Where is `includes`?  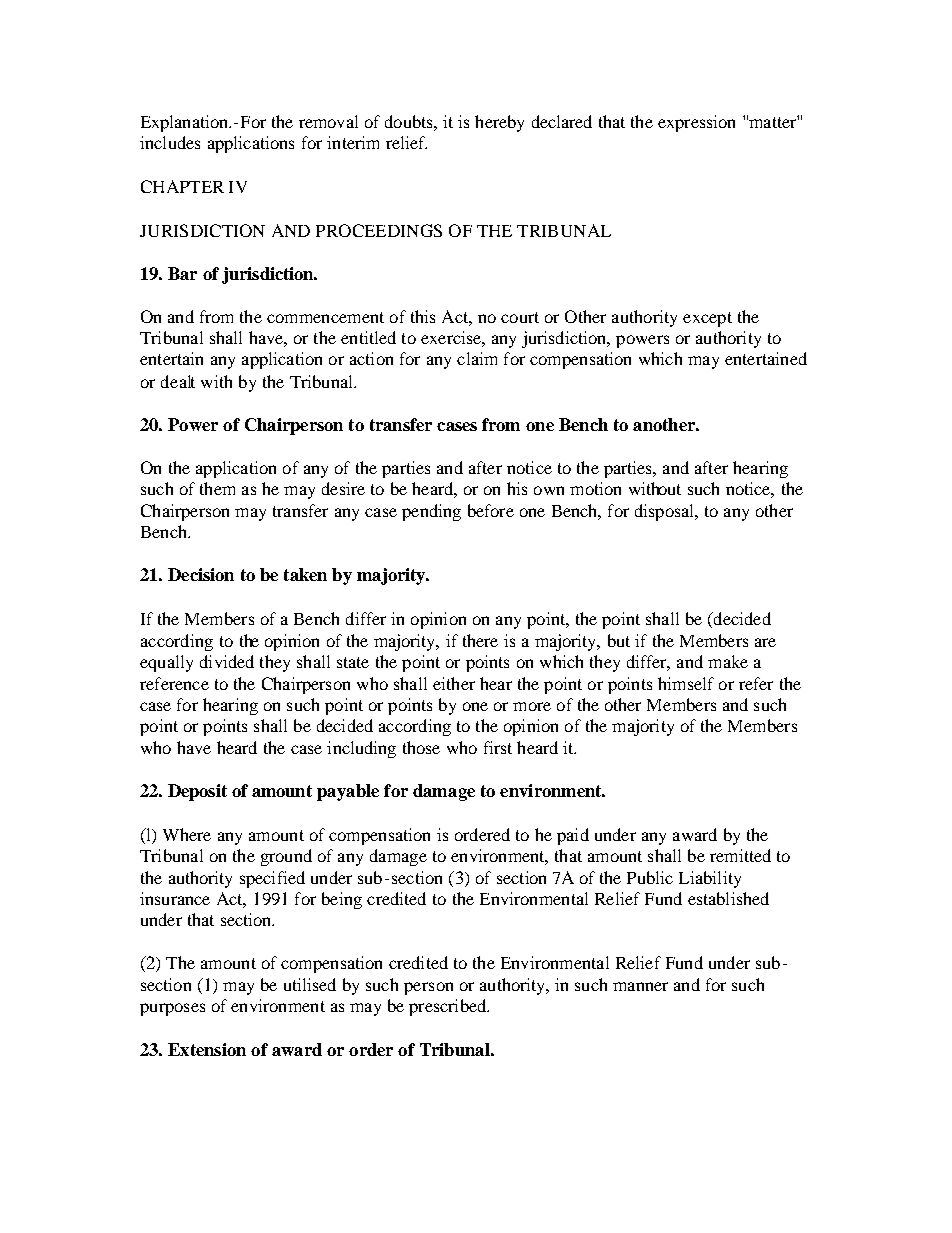 includes is located at coordinates (170, 142).
